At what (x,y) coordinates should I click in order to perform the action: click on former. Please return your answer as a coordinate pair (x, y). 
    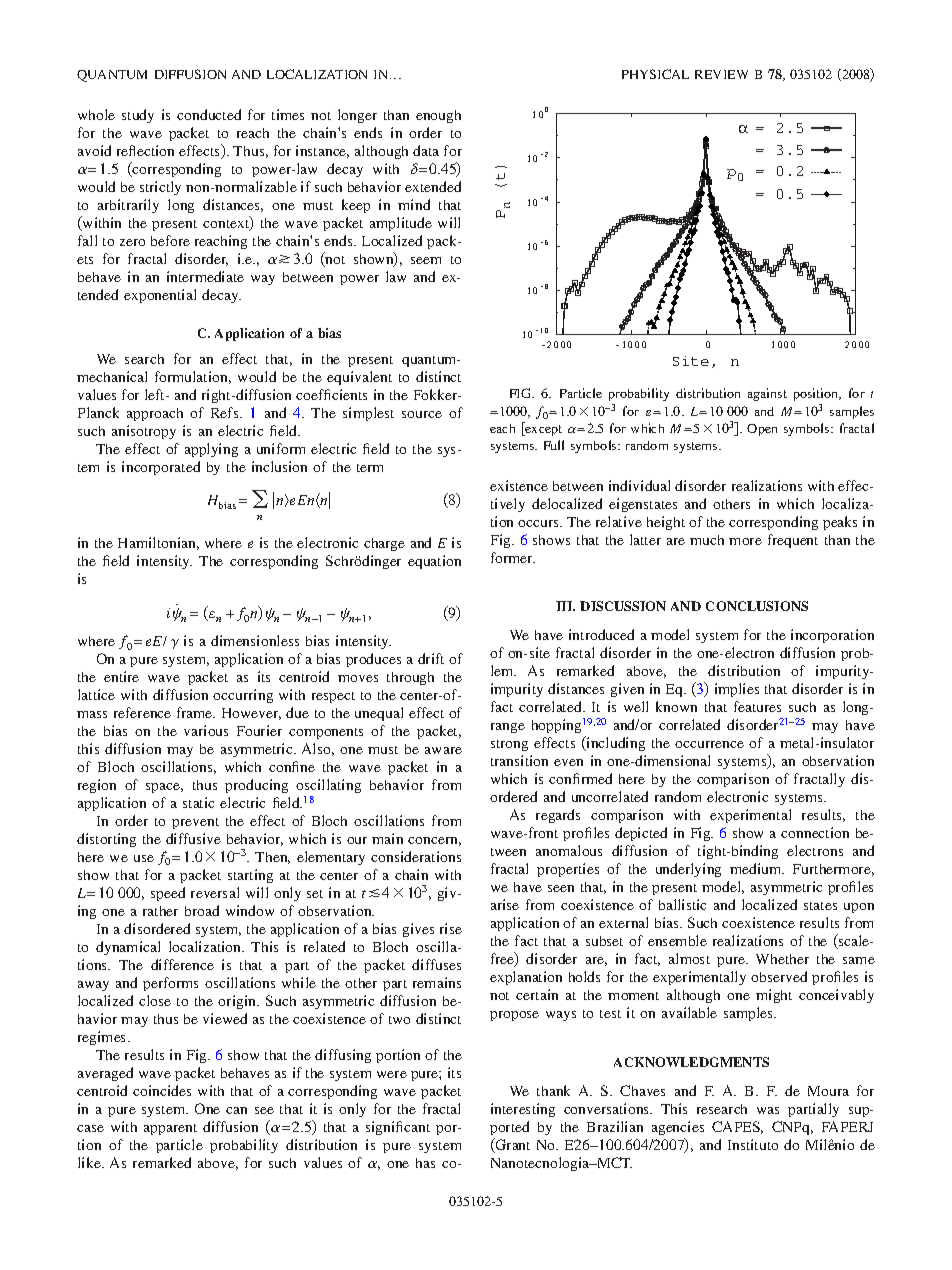
    Looking at the image, I should click on (513, 557).
